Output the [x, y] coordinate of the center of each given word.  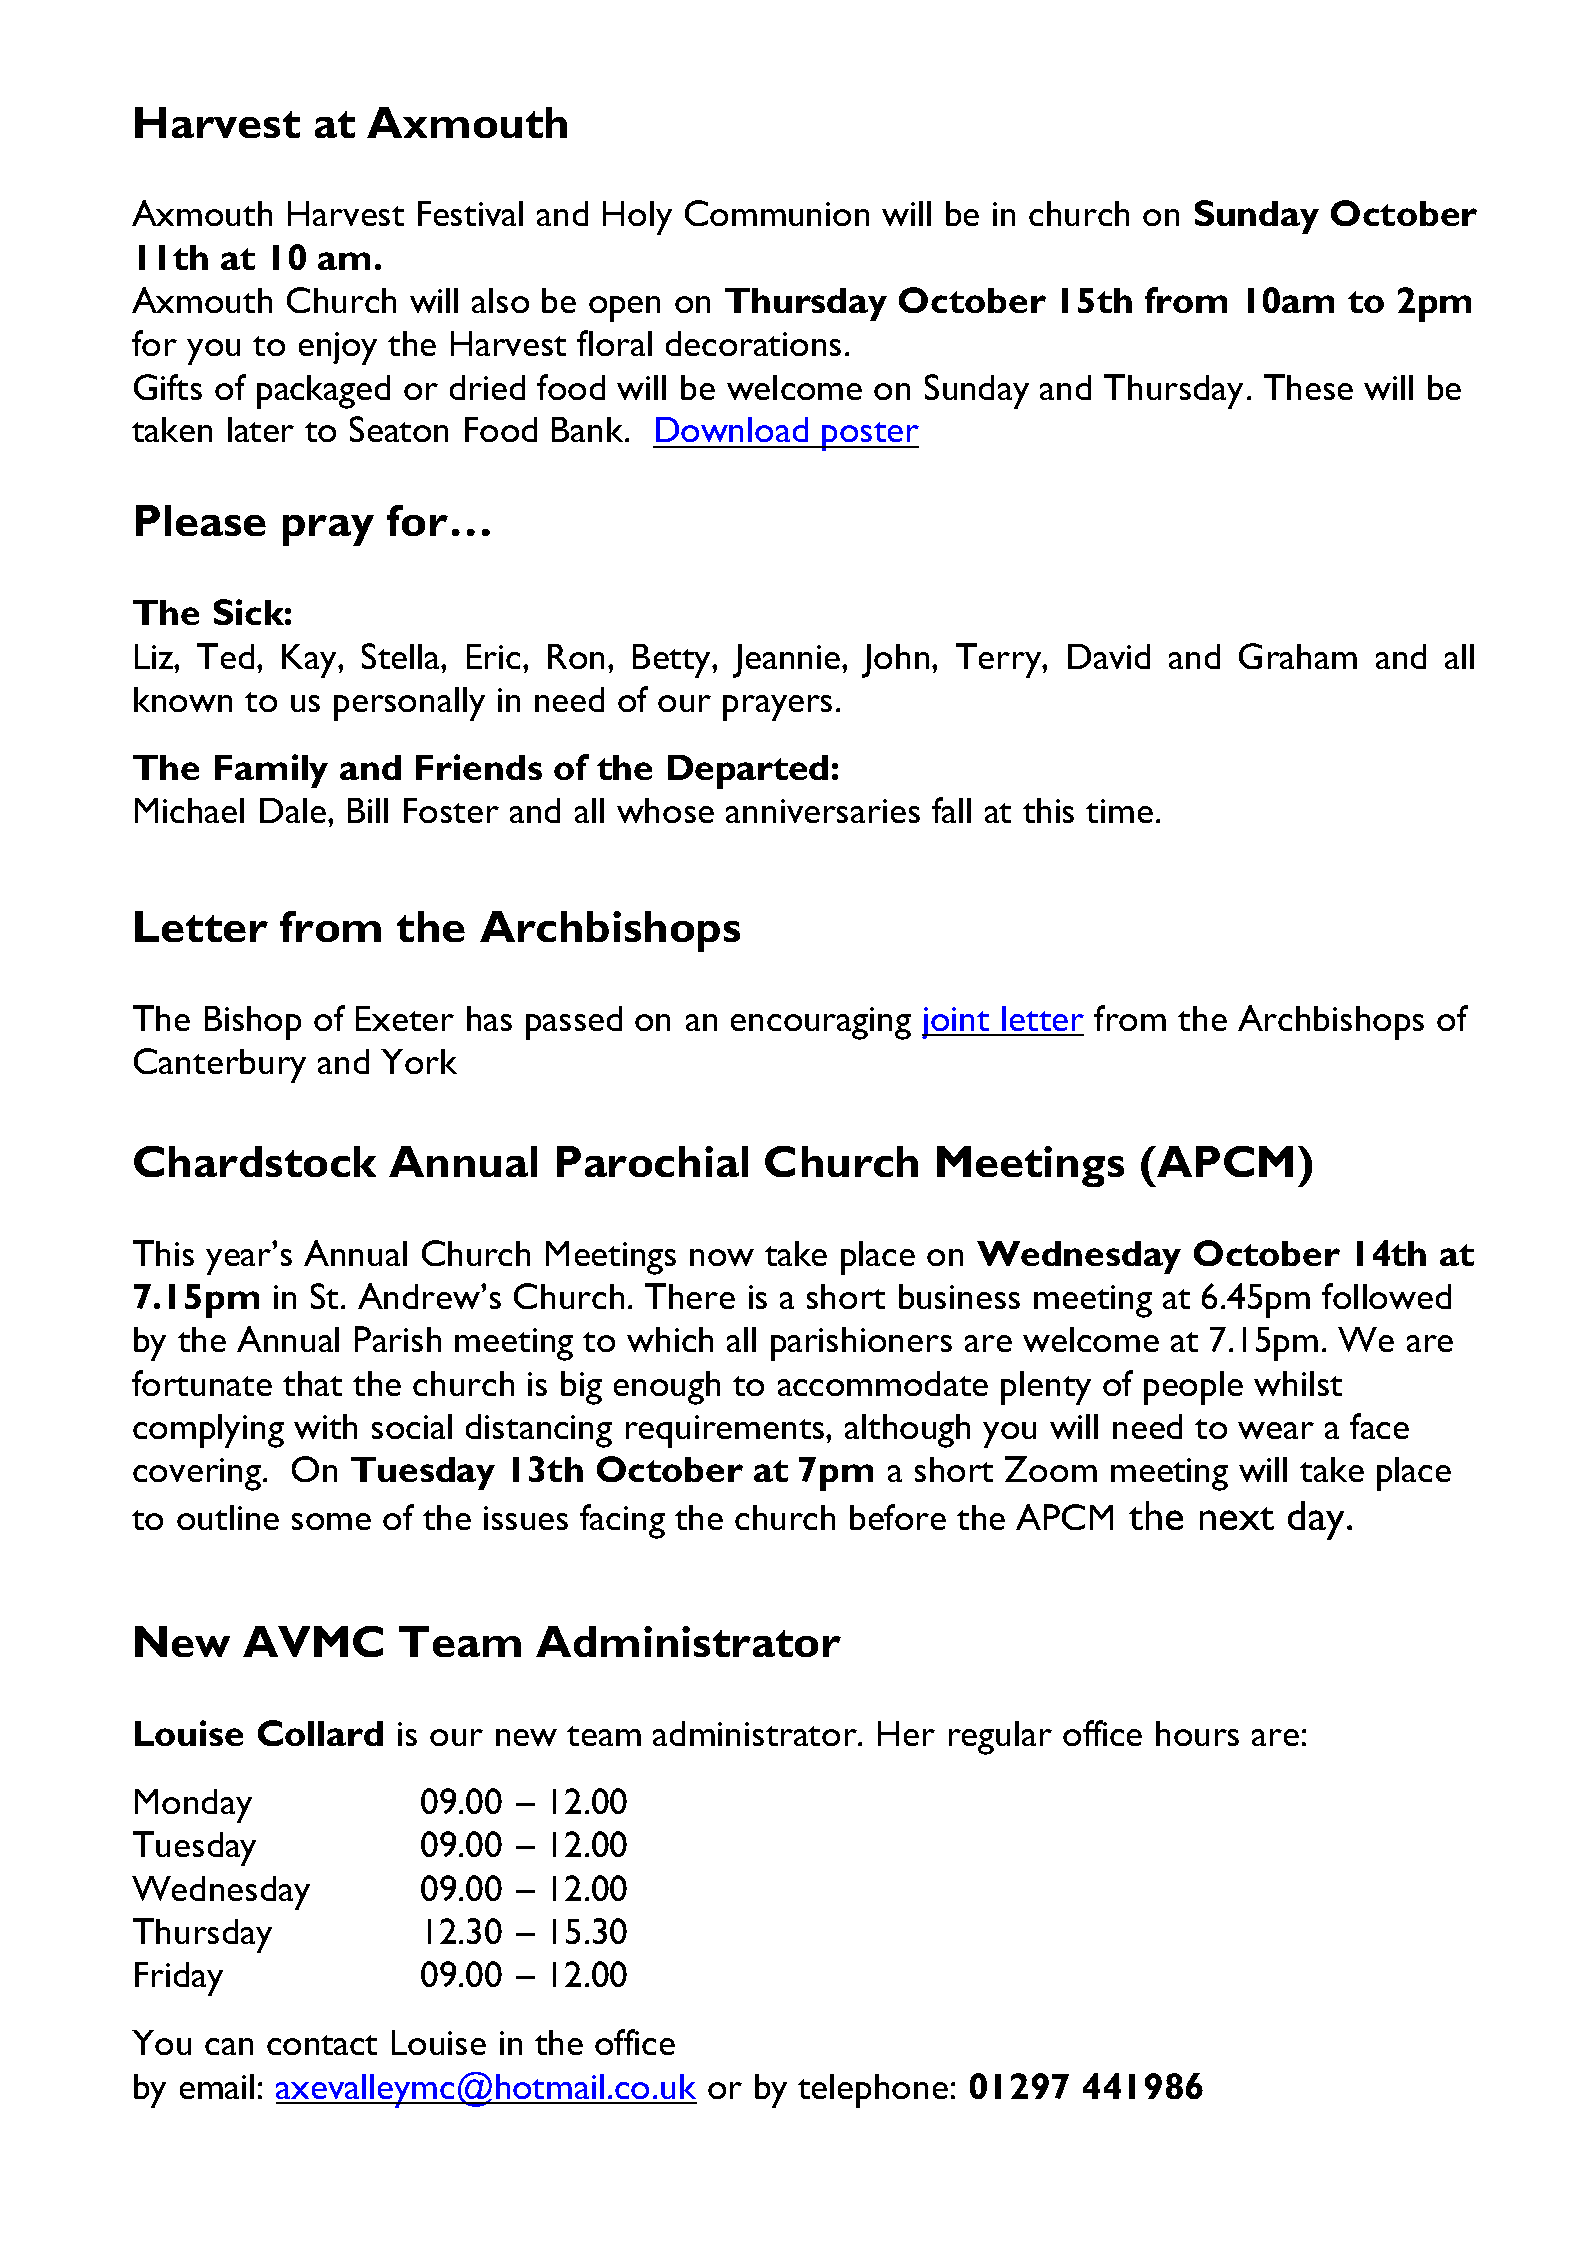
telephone [873, 2091]
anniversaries [823, 811]
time [1119, 811]
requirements [725, 1431]
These [1308, 387]
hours [1197, 1733]
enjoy [338, 348]
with [325, 1426]
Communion [777, 213]
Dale [294, 810]
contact [322, 2045]
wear [1276, 1430]
